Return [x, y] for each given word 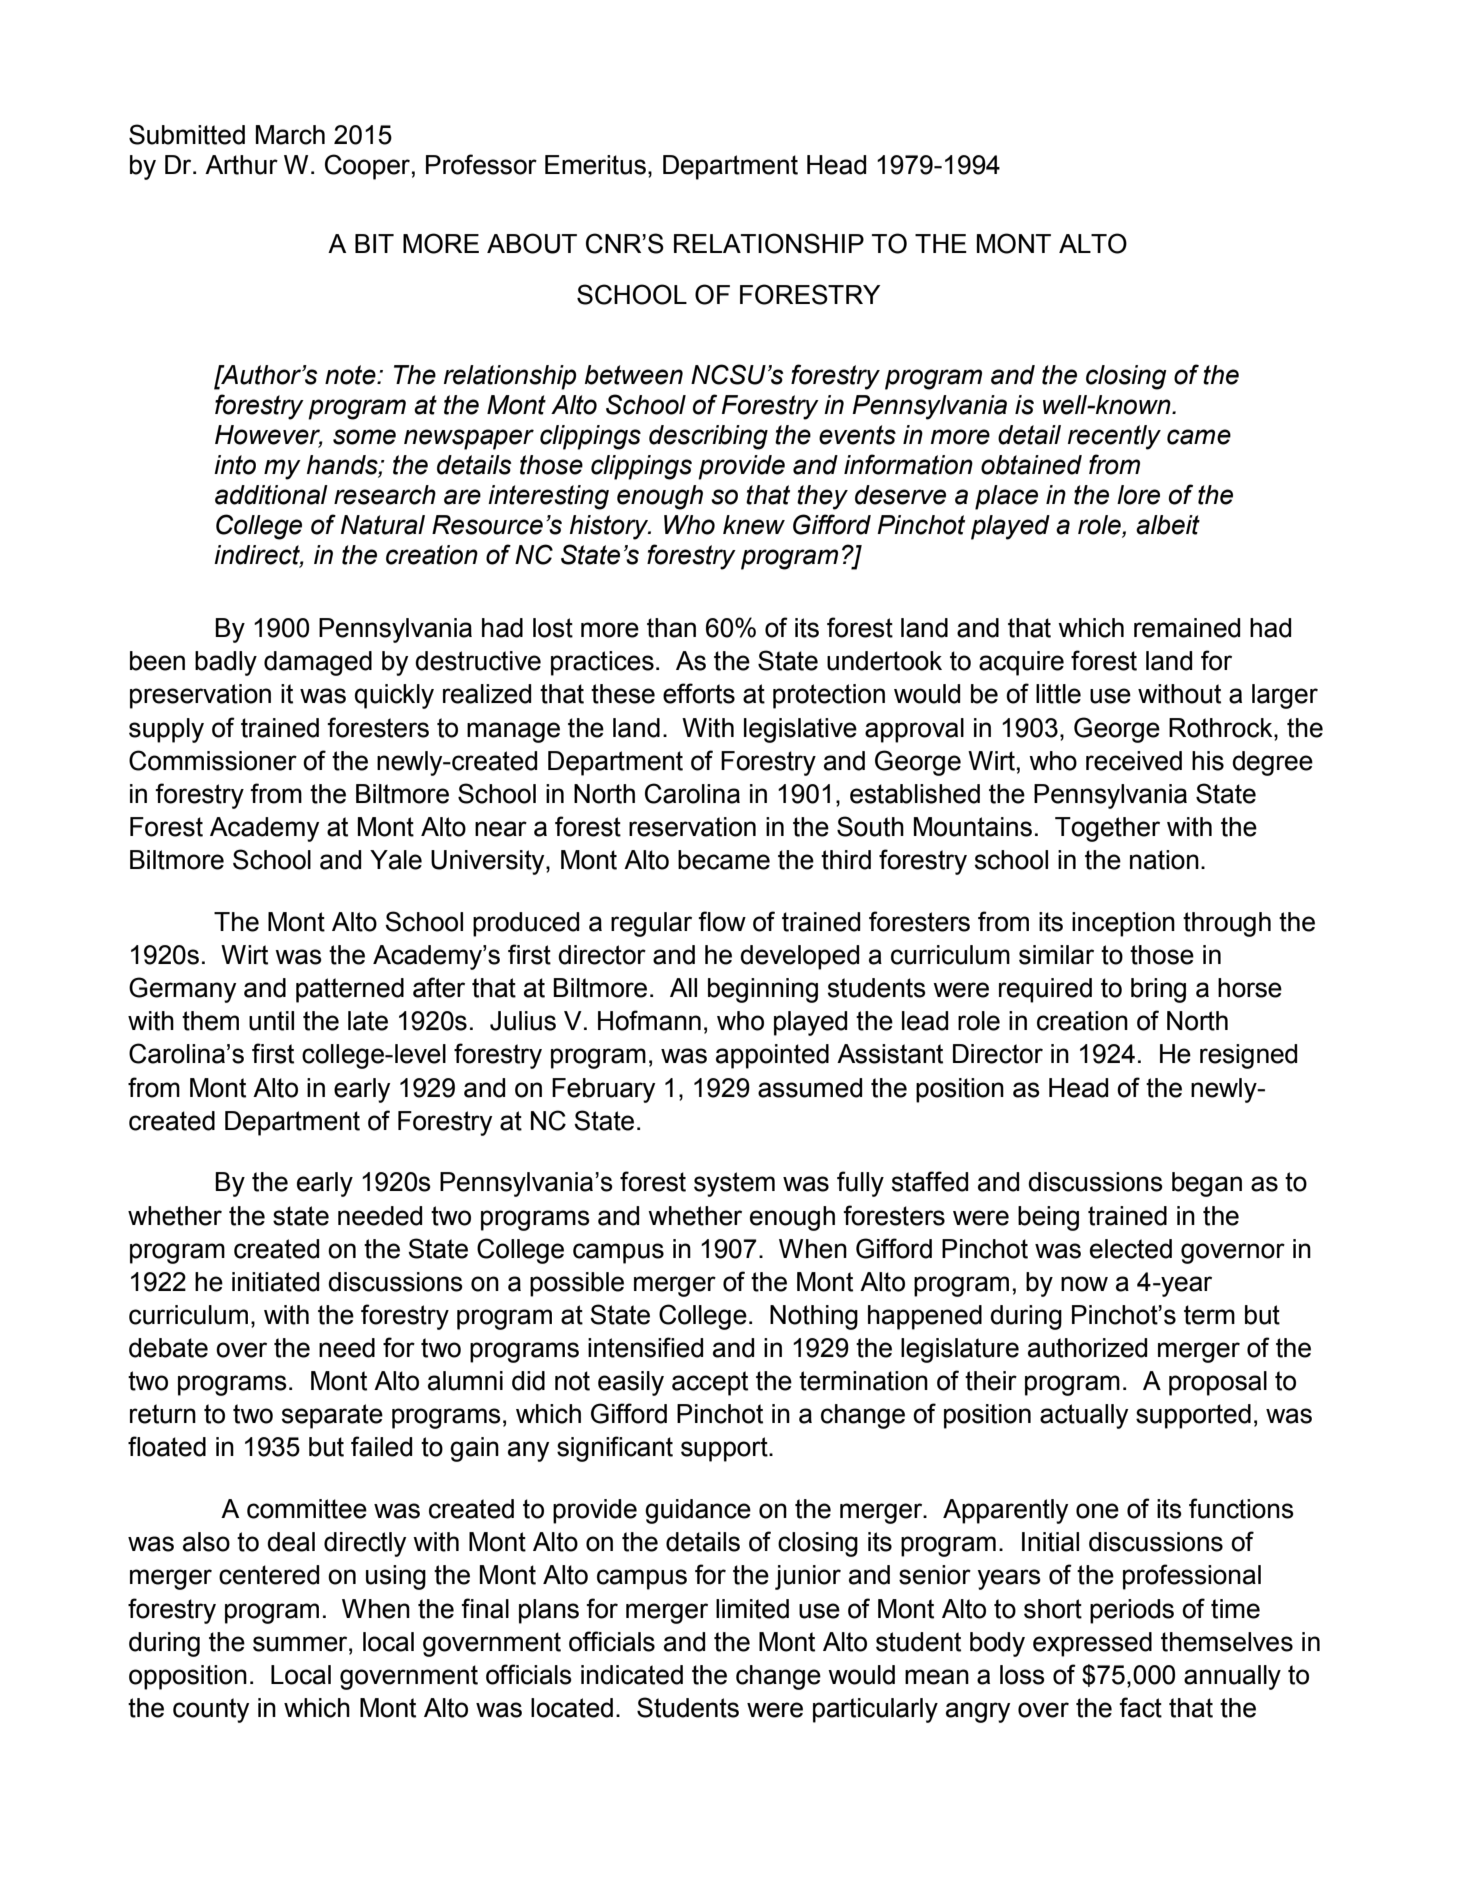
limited [752, 1609]
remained [1187, 628]
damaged [318, 663]
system [734, 1184]
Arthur [241, 165]
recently [1114, 437]
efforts [699, 693]
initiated [275, 1282]
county [211, 1710]
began [1207, 1184]
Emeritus [595, 165]
